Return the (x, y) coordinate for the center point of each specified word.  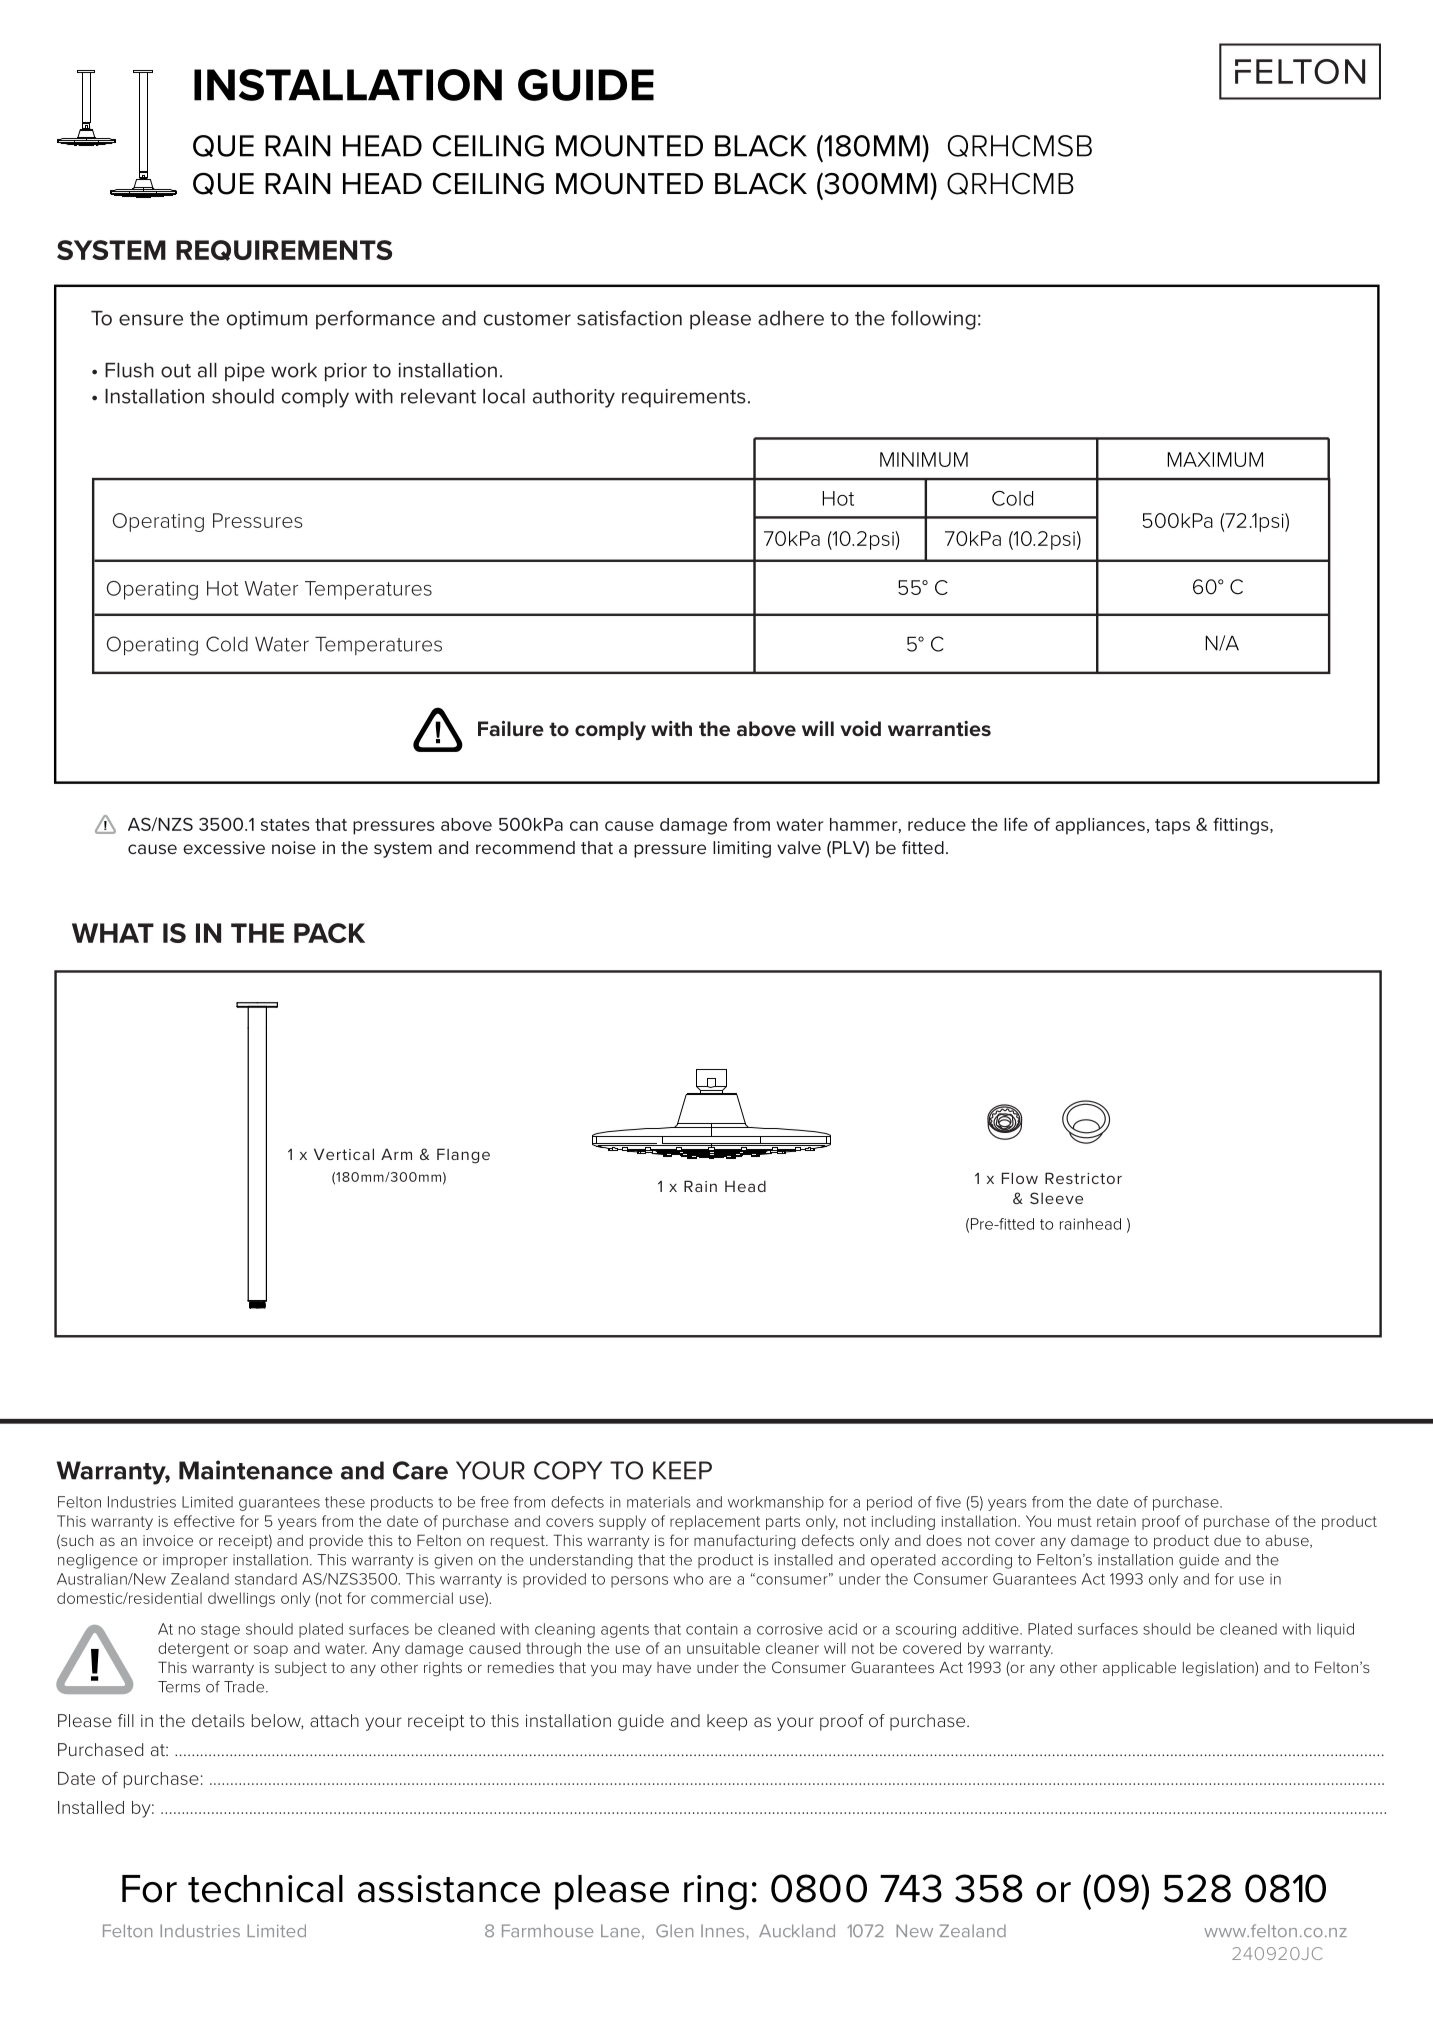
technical (265, 1889)
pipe (245, 372)
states (285, 825)
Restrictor (1083, 1178)
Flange (463, 1156)
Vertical (344, 1154)
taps (1172, 827)
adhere (791, 318)
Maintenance (256, 1470)
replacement (715, 1522)
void (860, 728)
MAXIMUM (1215, 459)
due (1227, 1540)
